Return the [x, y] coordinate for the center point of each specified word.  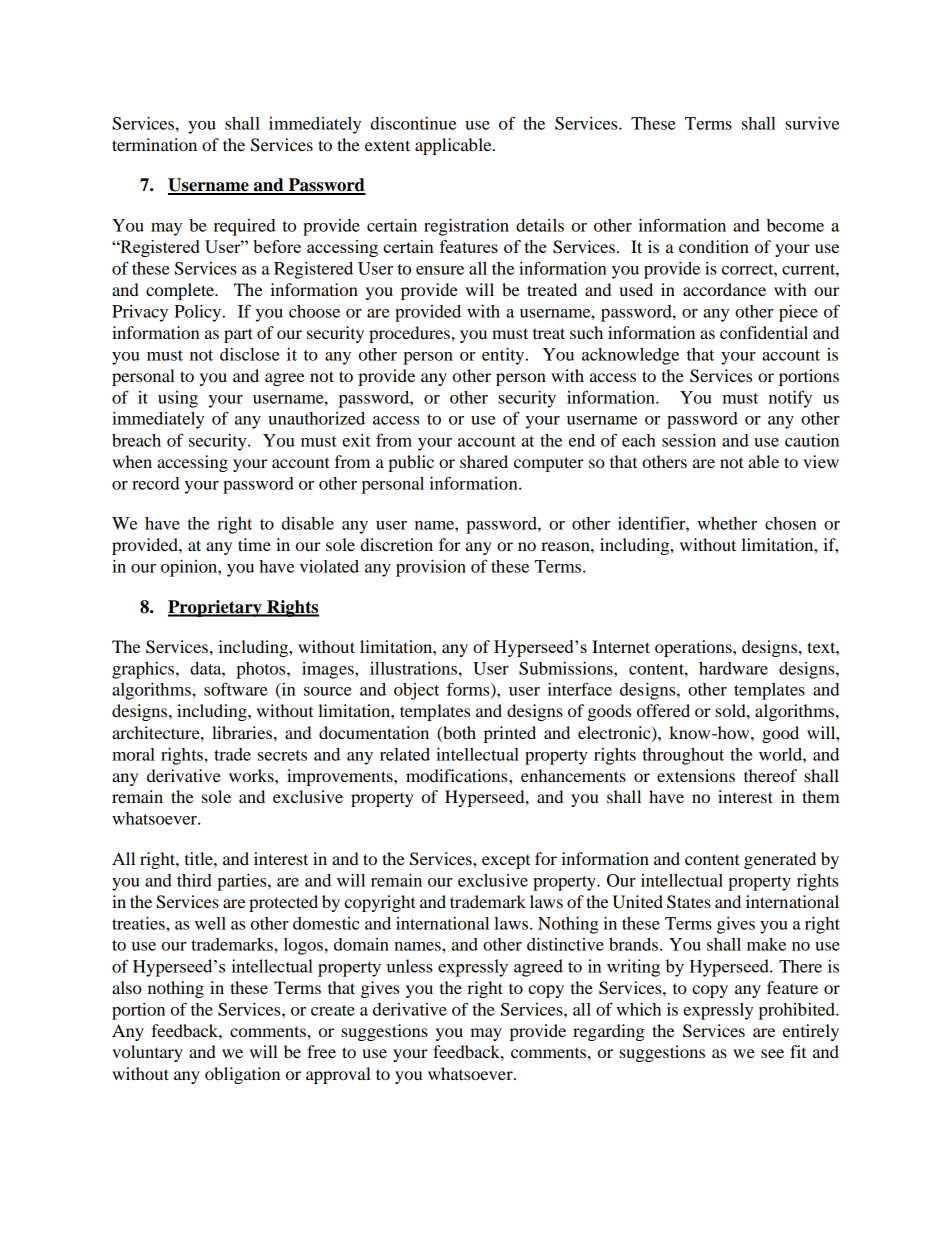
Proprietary [216, 608]
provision [431, 568]
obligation [242, 1075]
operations [694, 648]
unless [409, 966]
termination [154, 144]
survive [812, 123]
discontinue [413, 123]
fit [798, 1051]
